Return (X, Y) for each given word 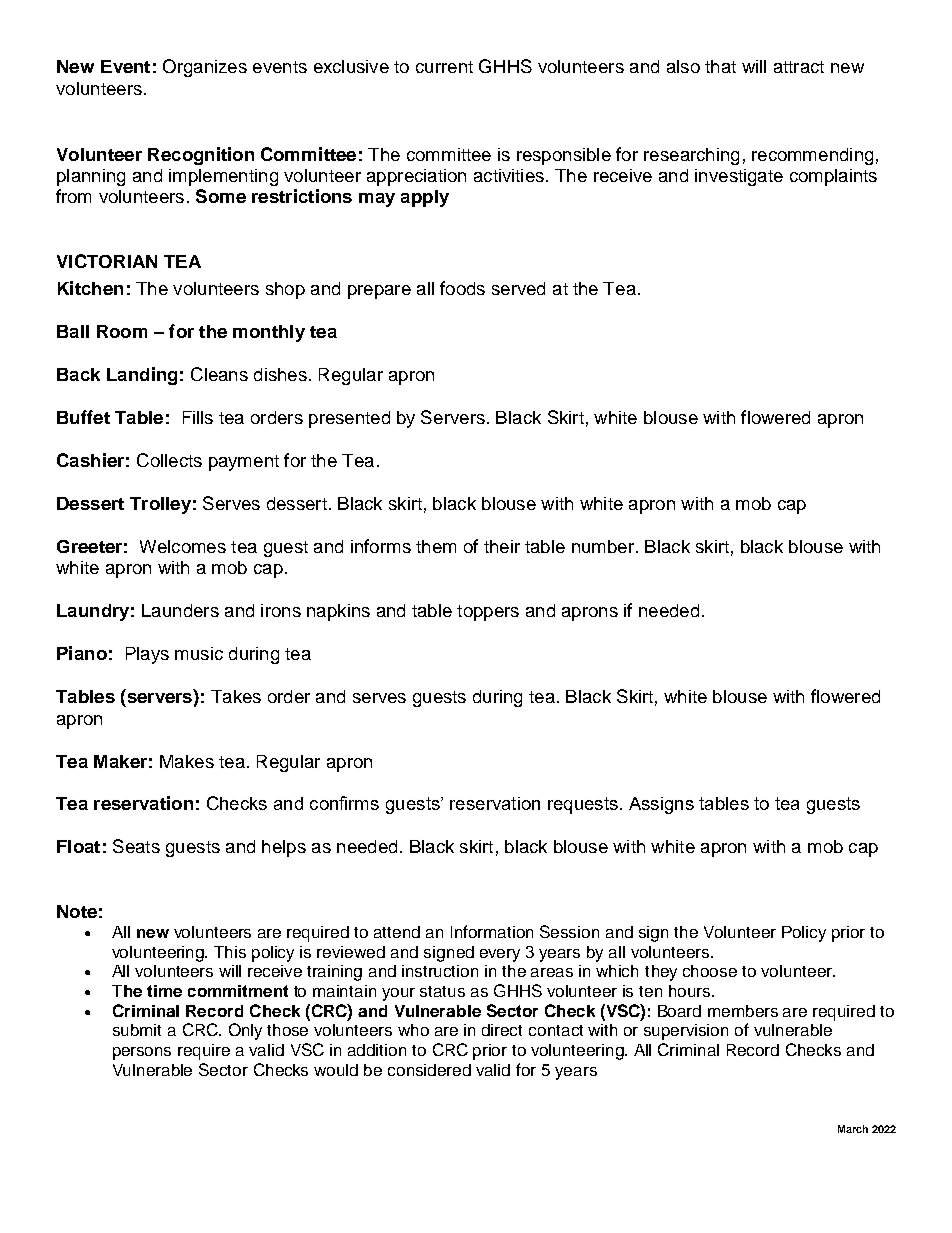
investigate (739, 177)
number (603, 546)
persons (142, 1053)
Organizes (205, 68)
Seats (136, 846)
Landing (142, 376)
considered (429, 1070)
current (444, 67)
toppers (488, 613)
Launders (180, 610)
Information (492, 931)
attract (799, 67)
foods (462, 288)
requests (583, 805)
